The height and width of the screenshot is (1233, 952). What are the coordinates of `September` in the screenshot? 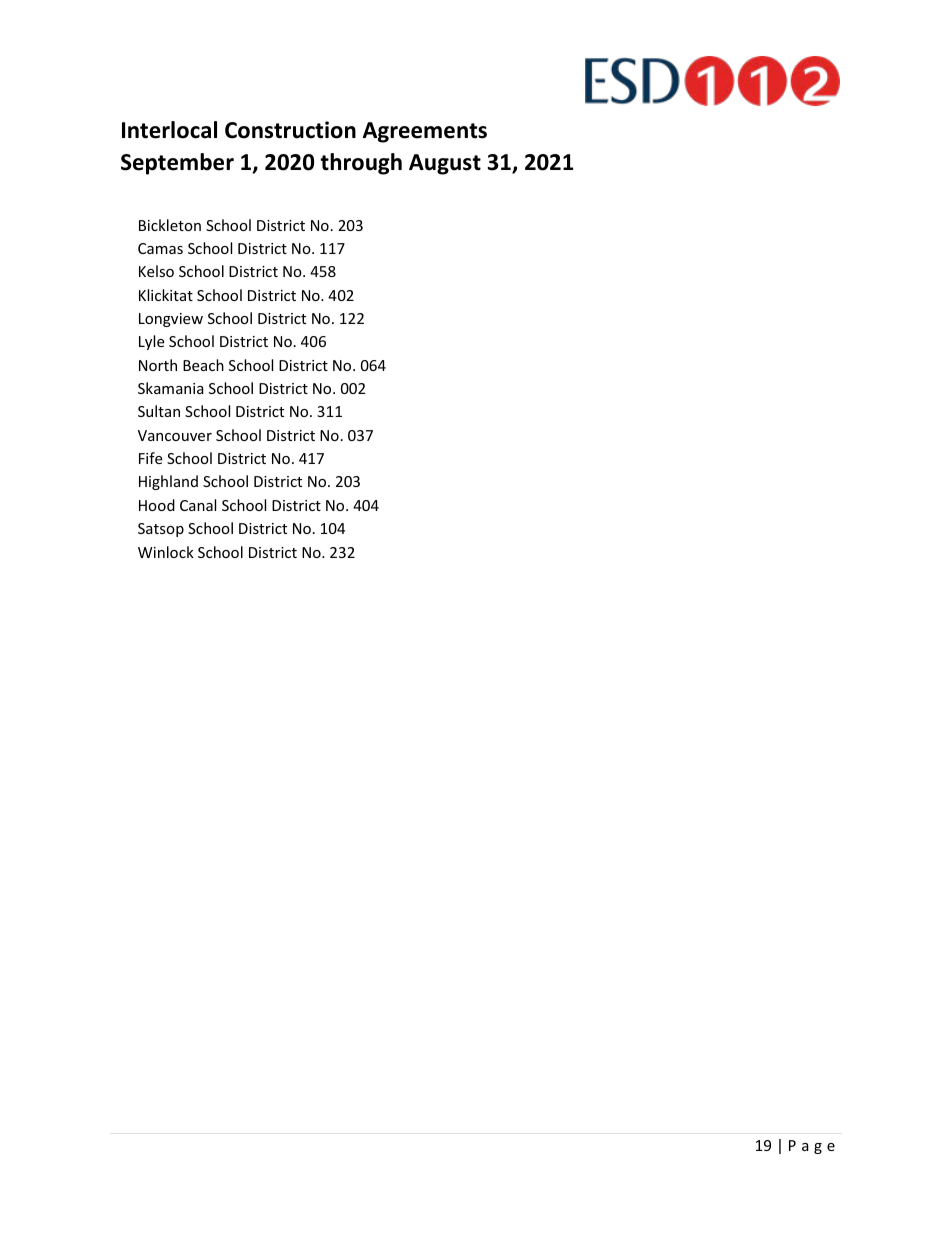 It's located at (177, 164).
